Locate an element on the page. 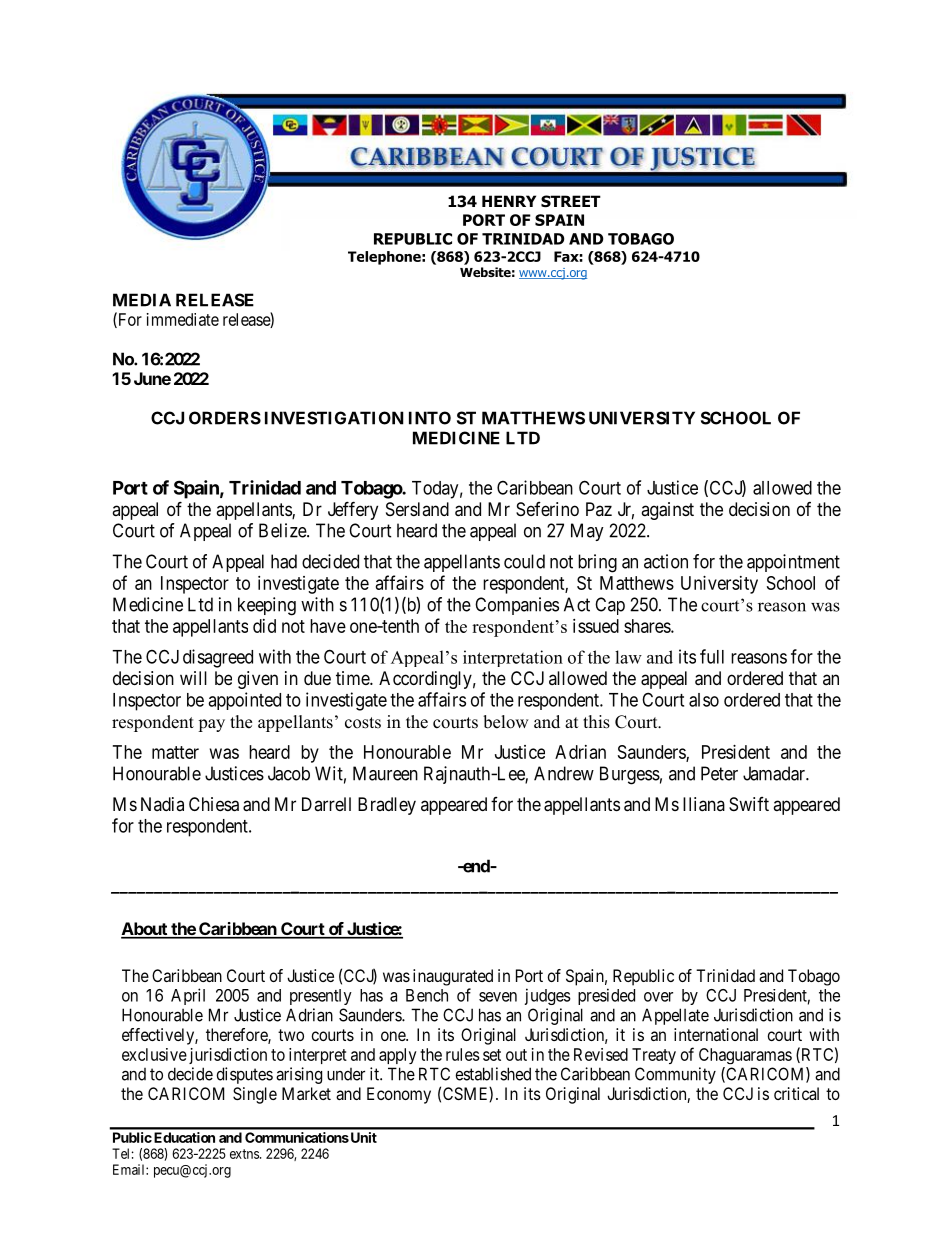  INVESTIGATION is located at coordinates (334, 418).
